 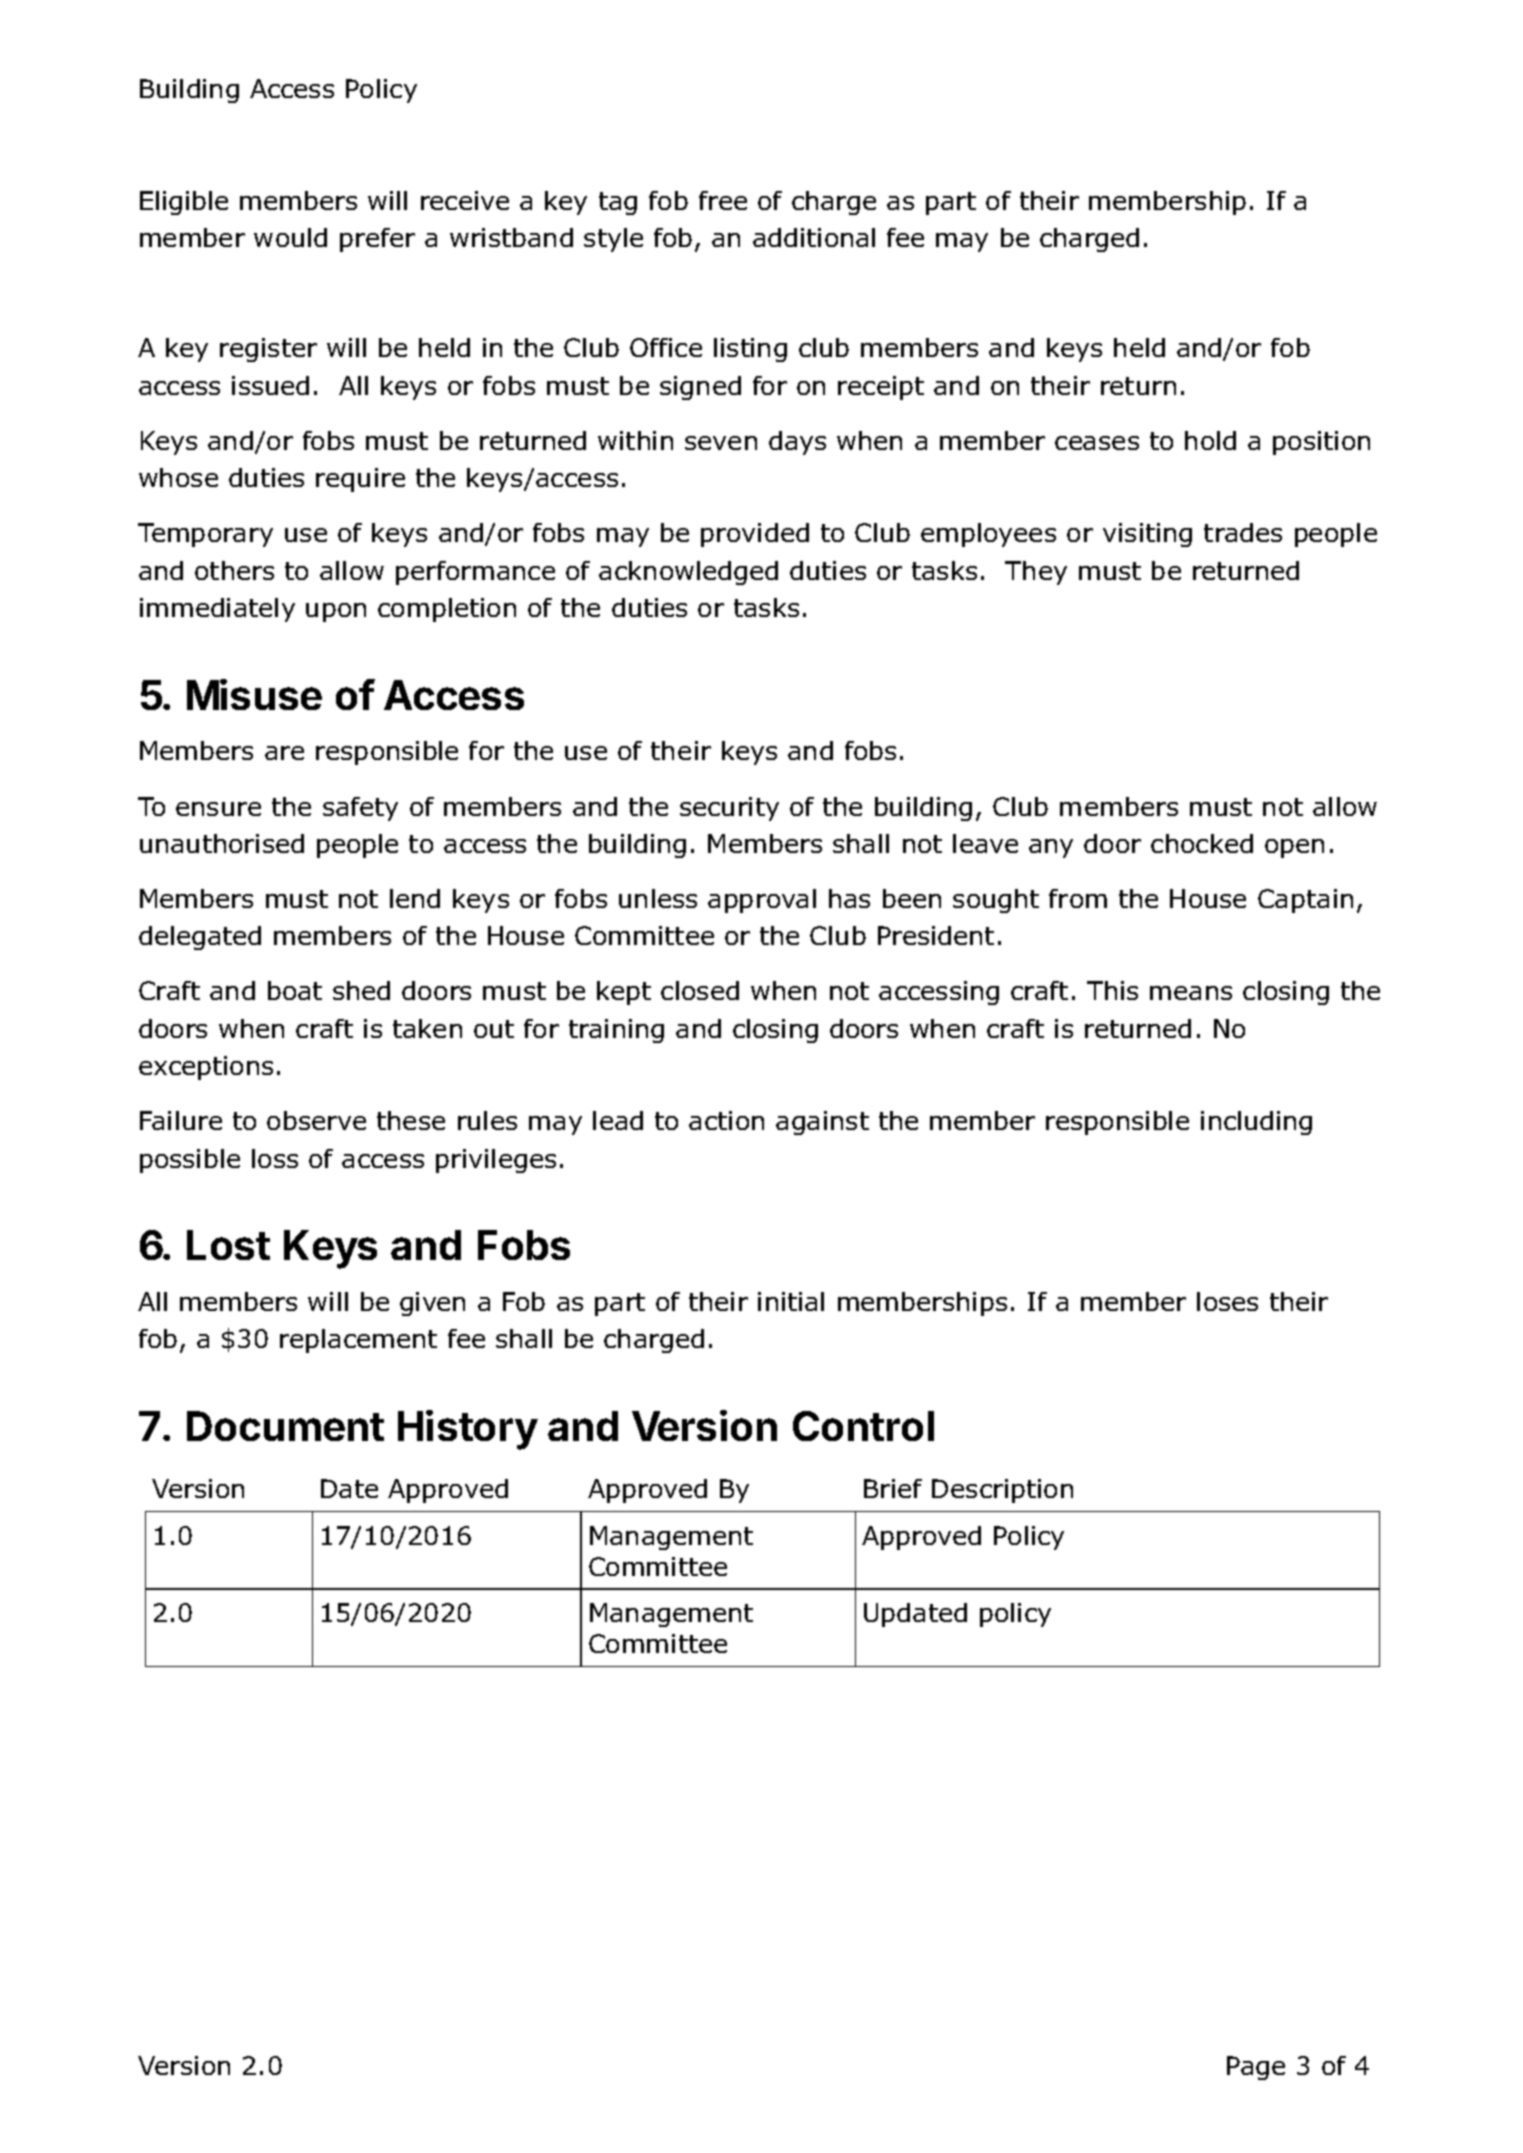 What do you see at coordinates (1256, 2068) in the screenshot?
I see `Page` at bounding box center [1256, 2068].
